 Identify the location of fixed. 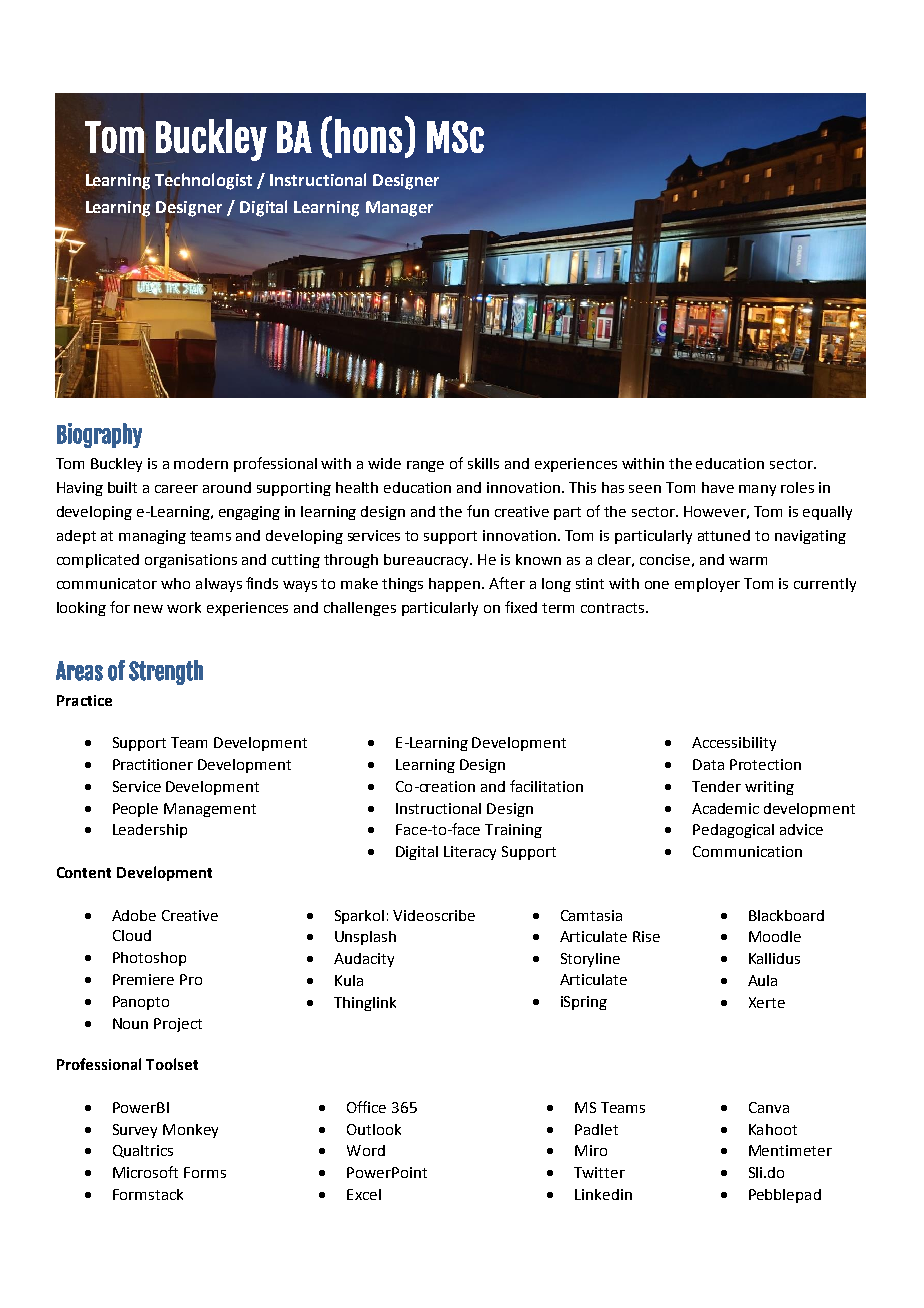
(521, 607).
